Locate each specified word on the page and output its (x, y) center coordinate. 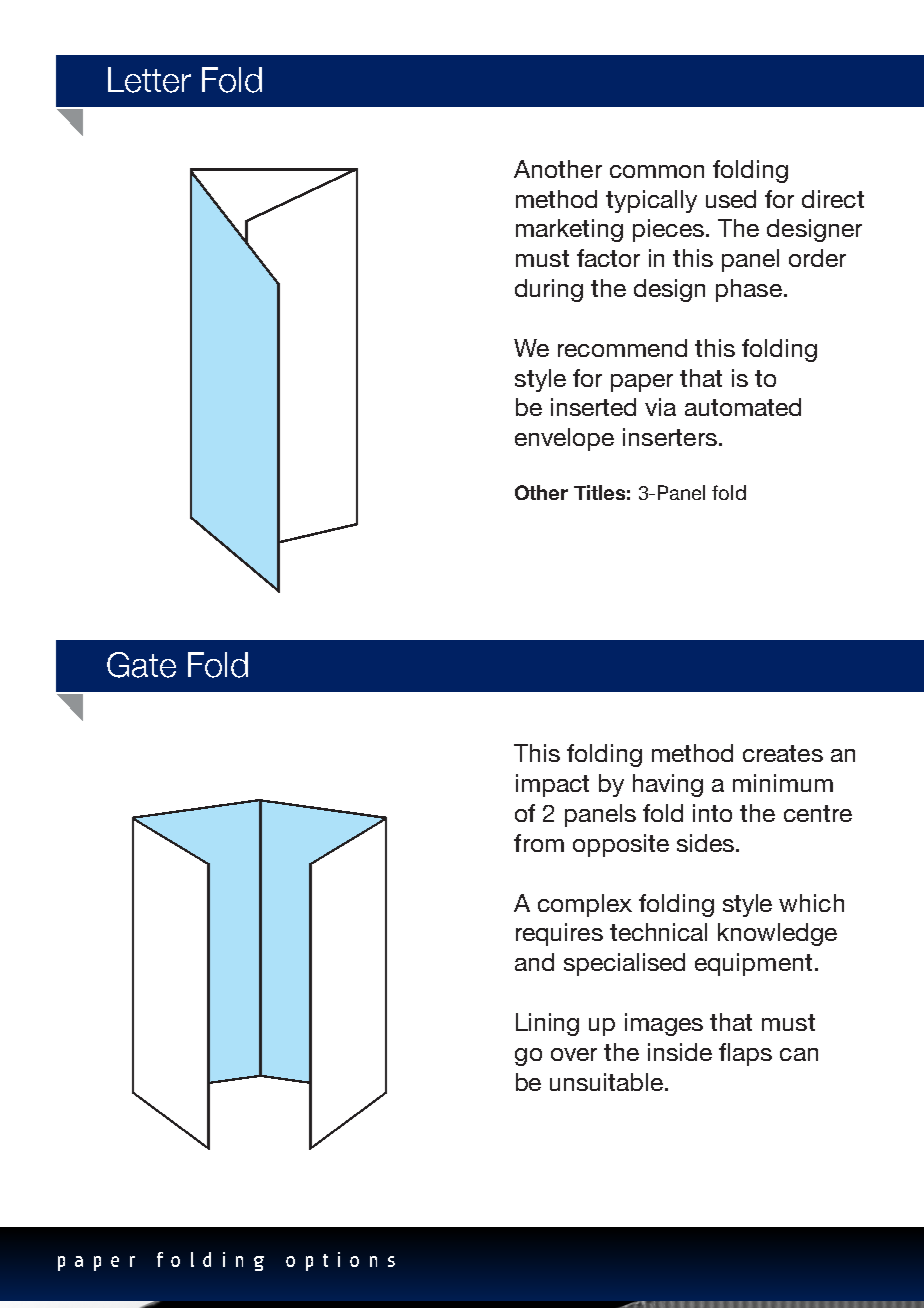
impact (552, 785)
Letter (149, 80)
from (539, 843)
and (534, 962)
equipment (753, 964)
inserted (593, 407)
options (340, 1261)
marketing (569, 230)
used (731, 199)
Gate (141, 665)
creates (783, 753)
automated (743, 407)
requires (559, 934)
